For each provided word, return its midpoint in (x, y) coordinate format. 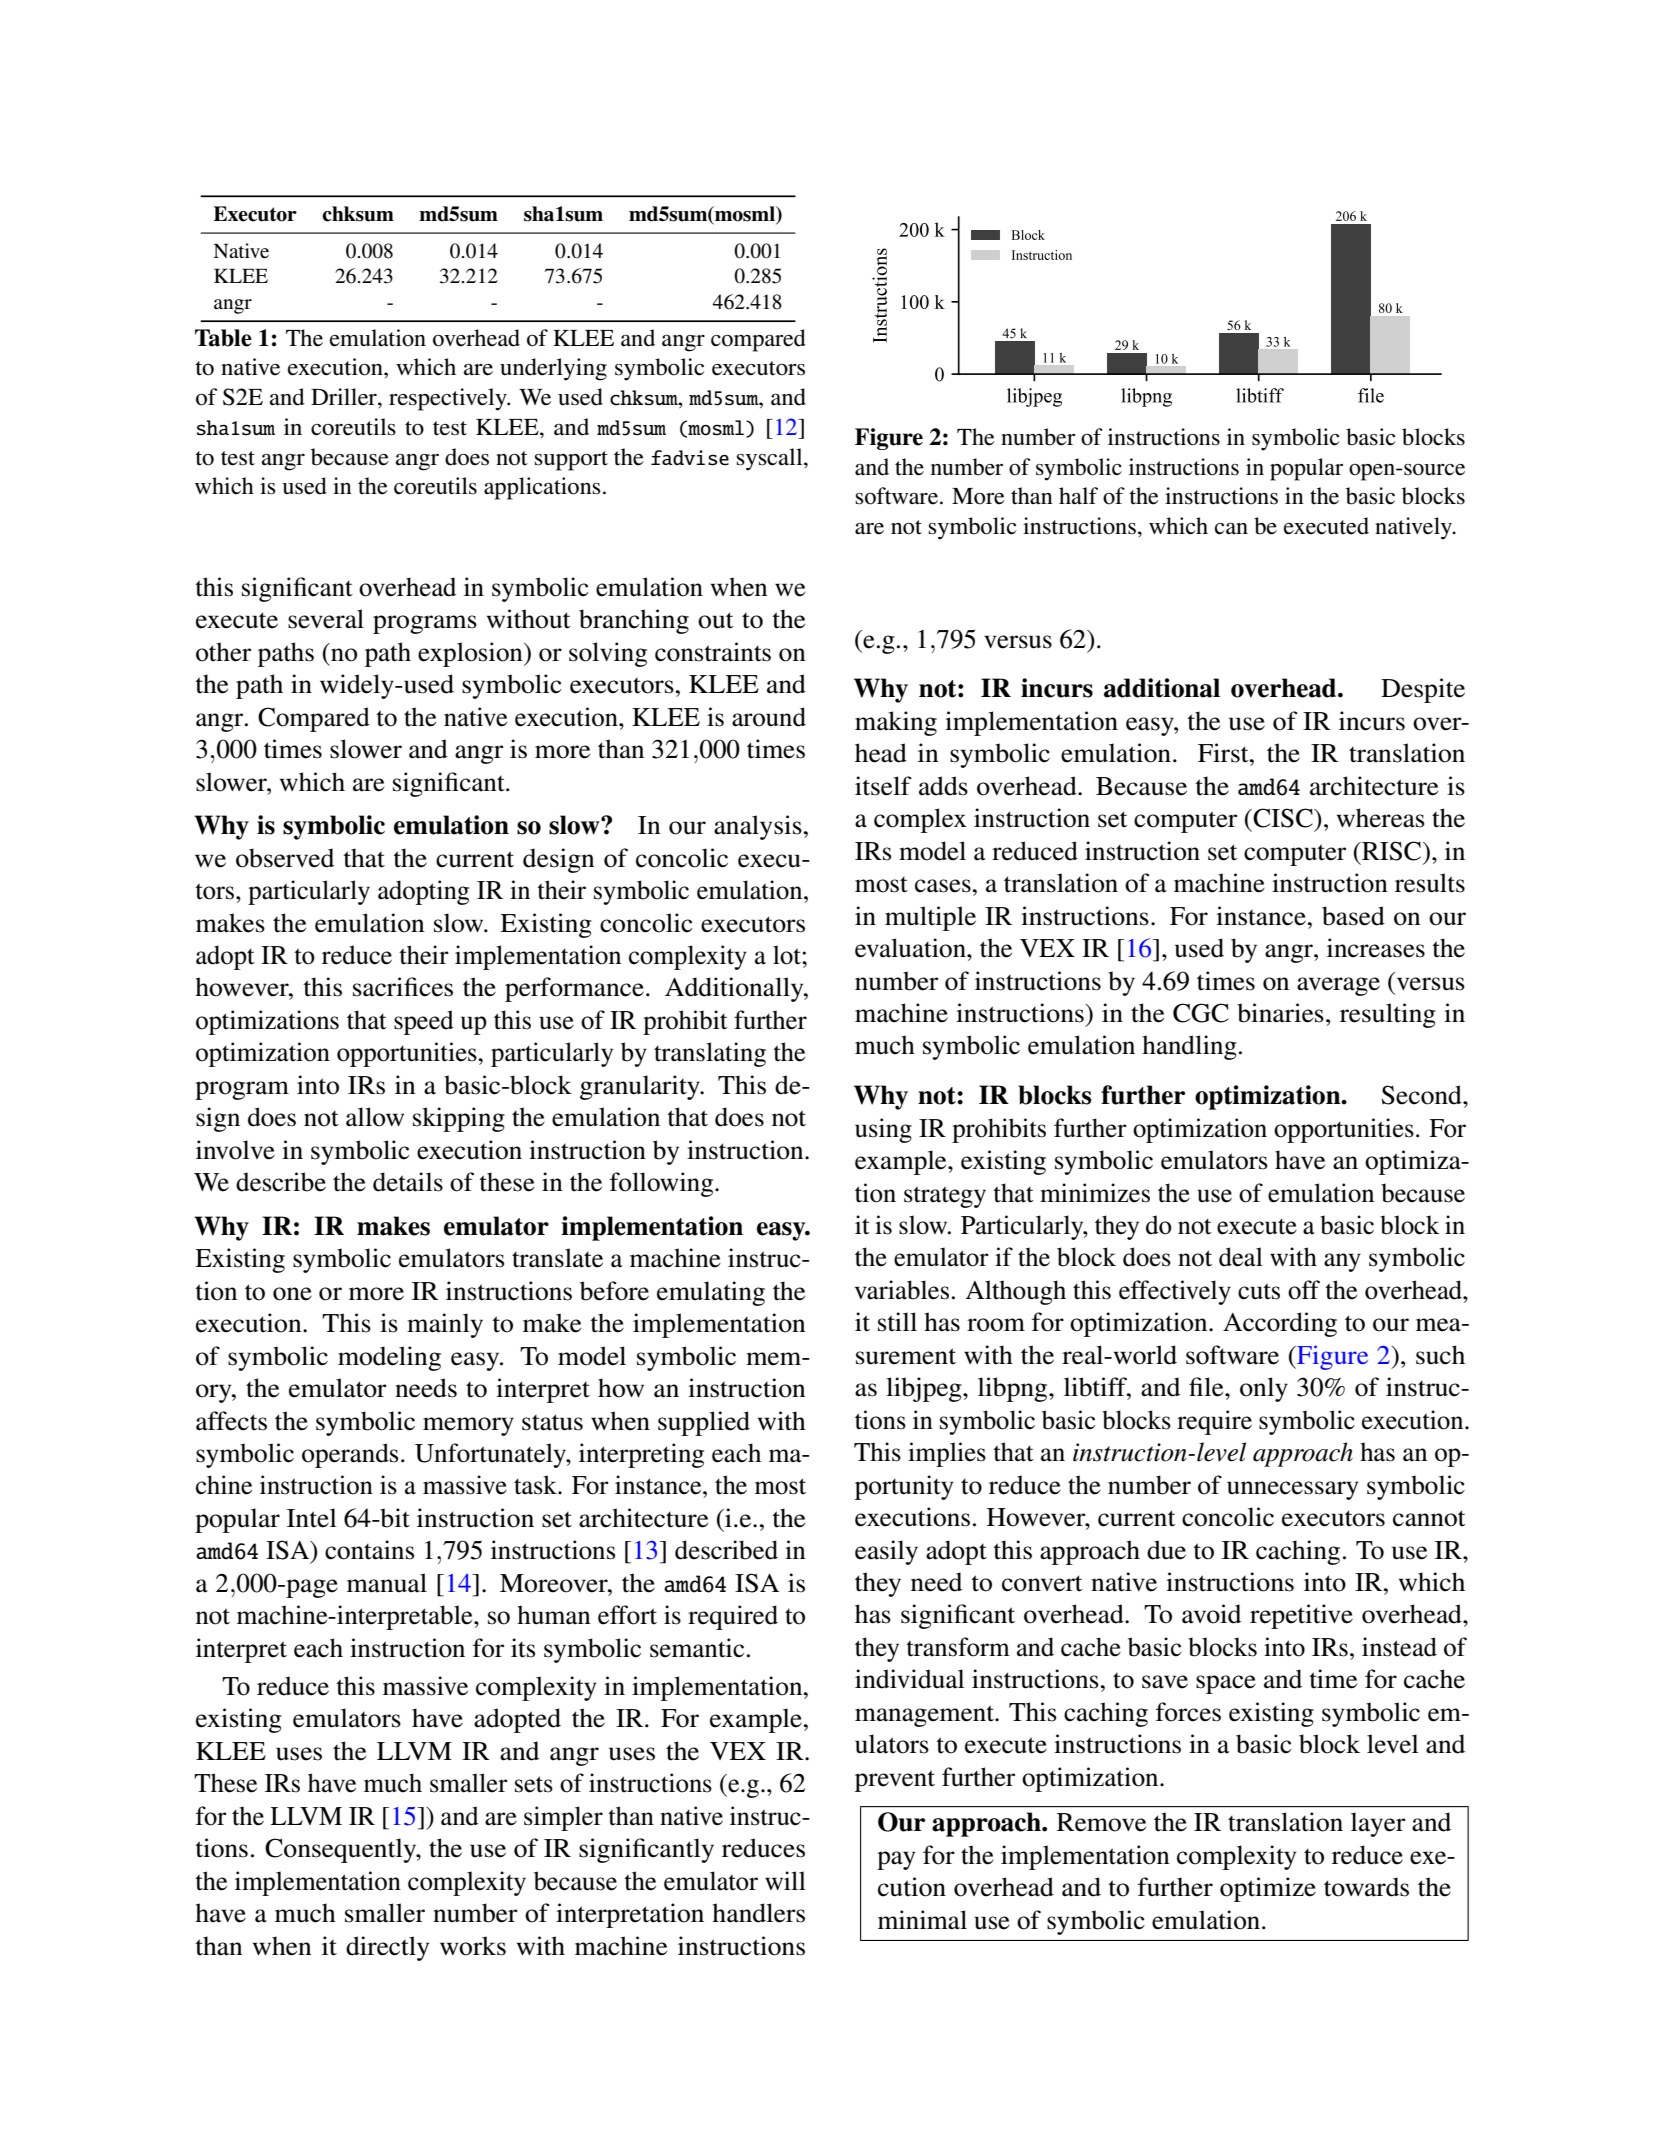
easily (886, 1552)
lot (788, 955)
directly (387, 1948)
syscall (771, 459)
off (1304, 1290)
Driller (345, 397)
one (292, 1294)
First (1224, 753)
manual (387, 1583)
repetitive (1301, 1616)
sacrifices (403, 987)
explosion (471, 654)
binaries (1280, 1013)
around (769, 717)
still (897, 1322)
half (1078, 496)
